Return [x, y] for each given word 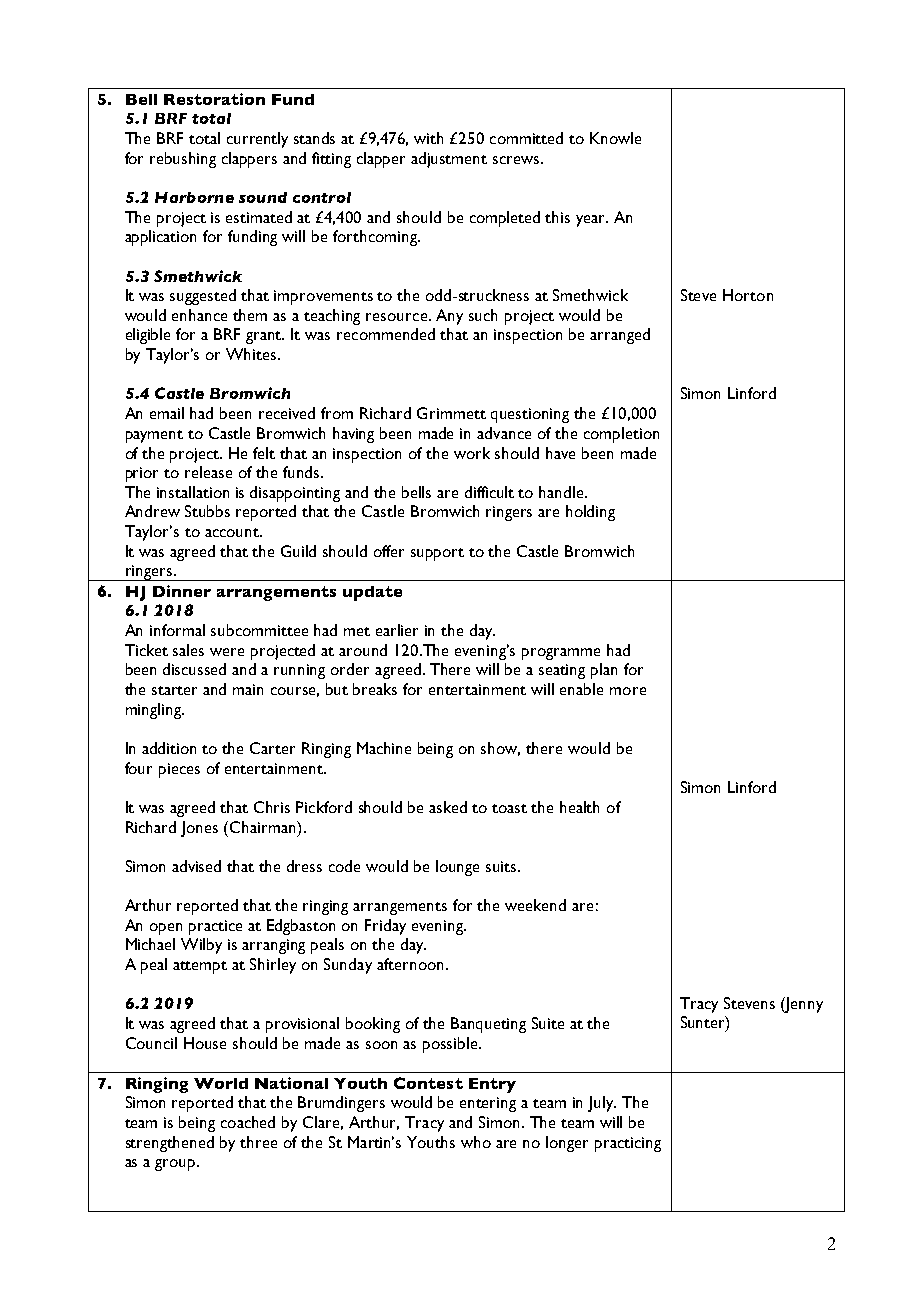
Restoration [214, 99]
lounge [457, 868]
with [428, 138]
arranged [620, 336]
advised [196, 866]
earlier [397, 630]
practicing [628, 1144]
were [227, 652]
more [628, 691]
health [579, 807]
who [476, 1142]
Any [449, 317]
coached [248, 1122]
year [592, 221]
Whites [252, 354]
